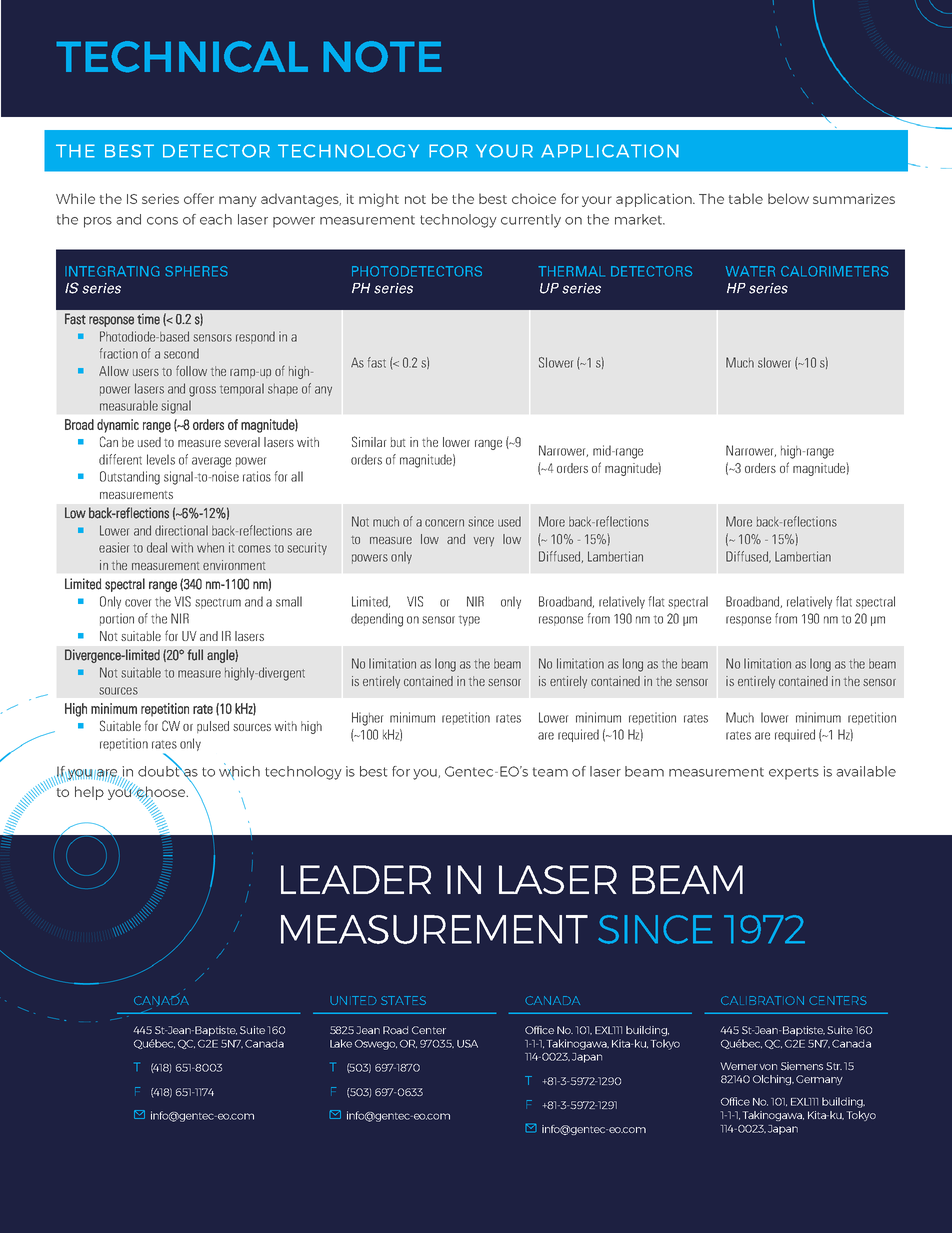 The width and height of the screenshot is (952, 1233). What do you see at coordinates (467, 1044) in the screenshot?
I see `USA` at bounding box center [467, 1044].
